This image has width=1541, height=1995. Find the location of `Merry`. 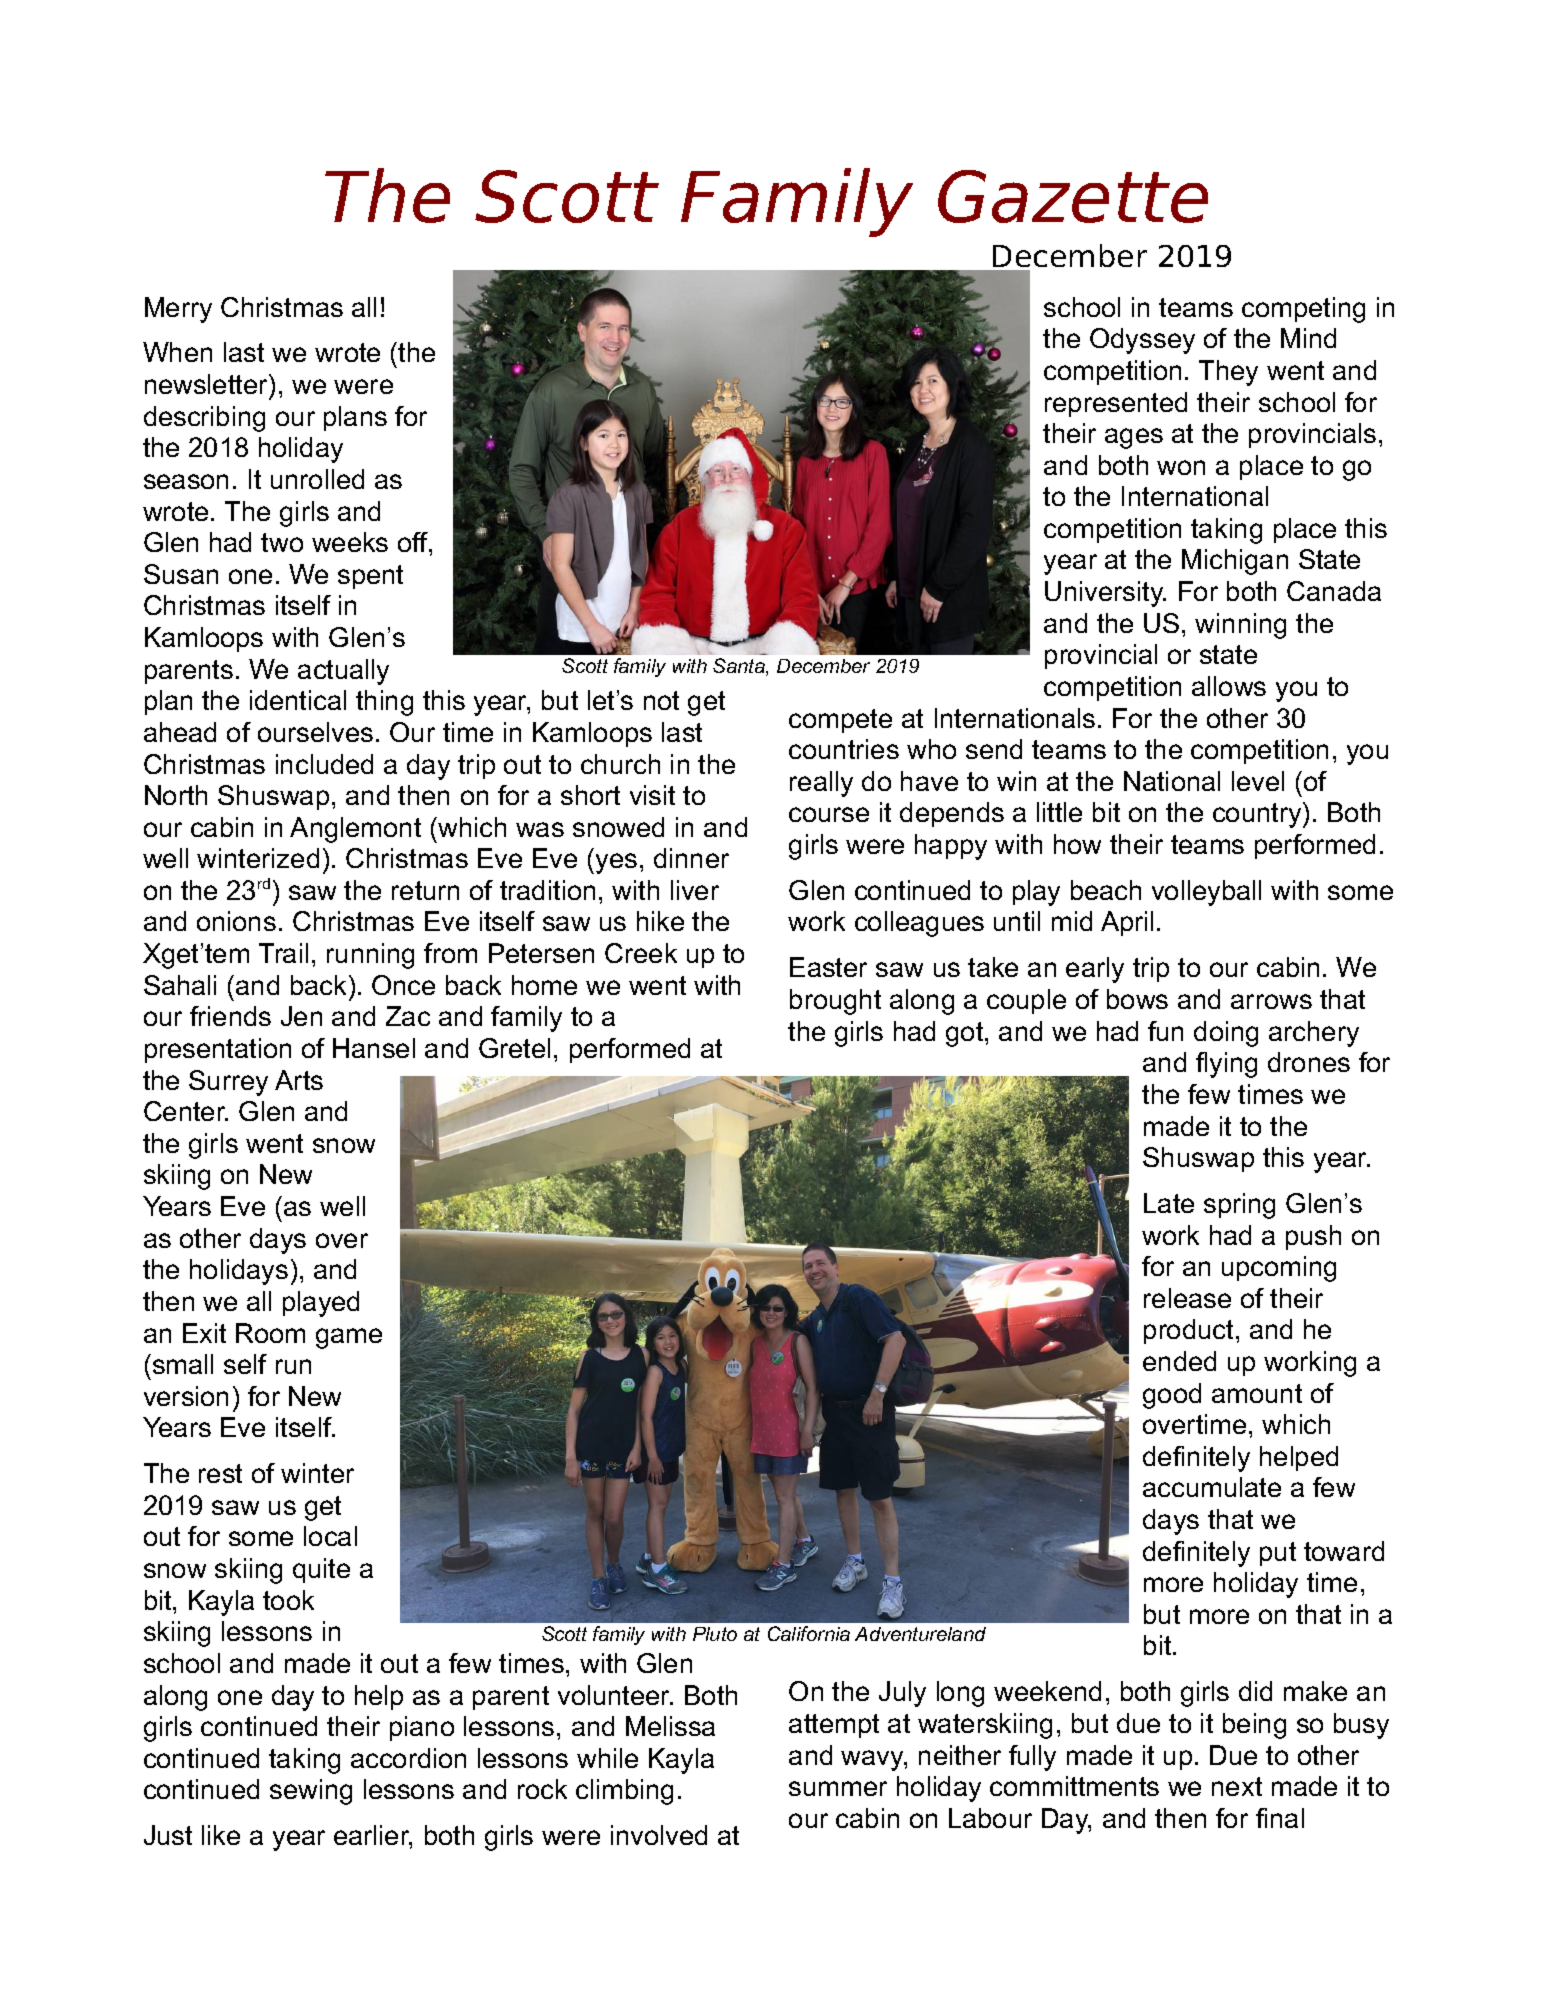

Merry is located at coordinates (178, 310).
